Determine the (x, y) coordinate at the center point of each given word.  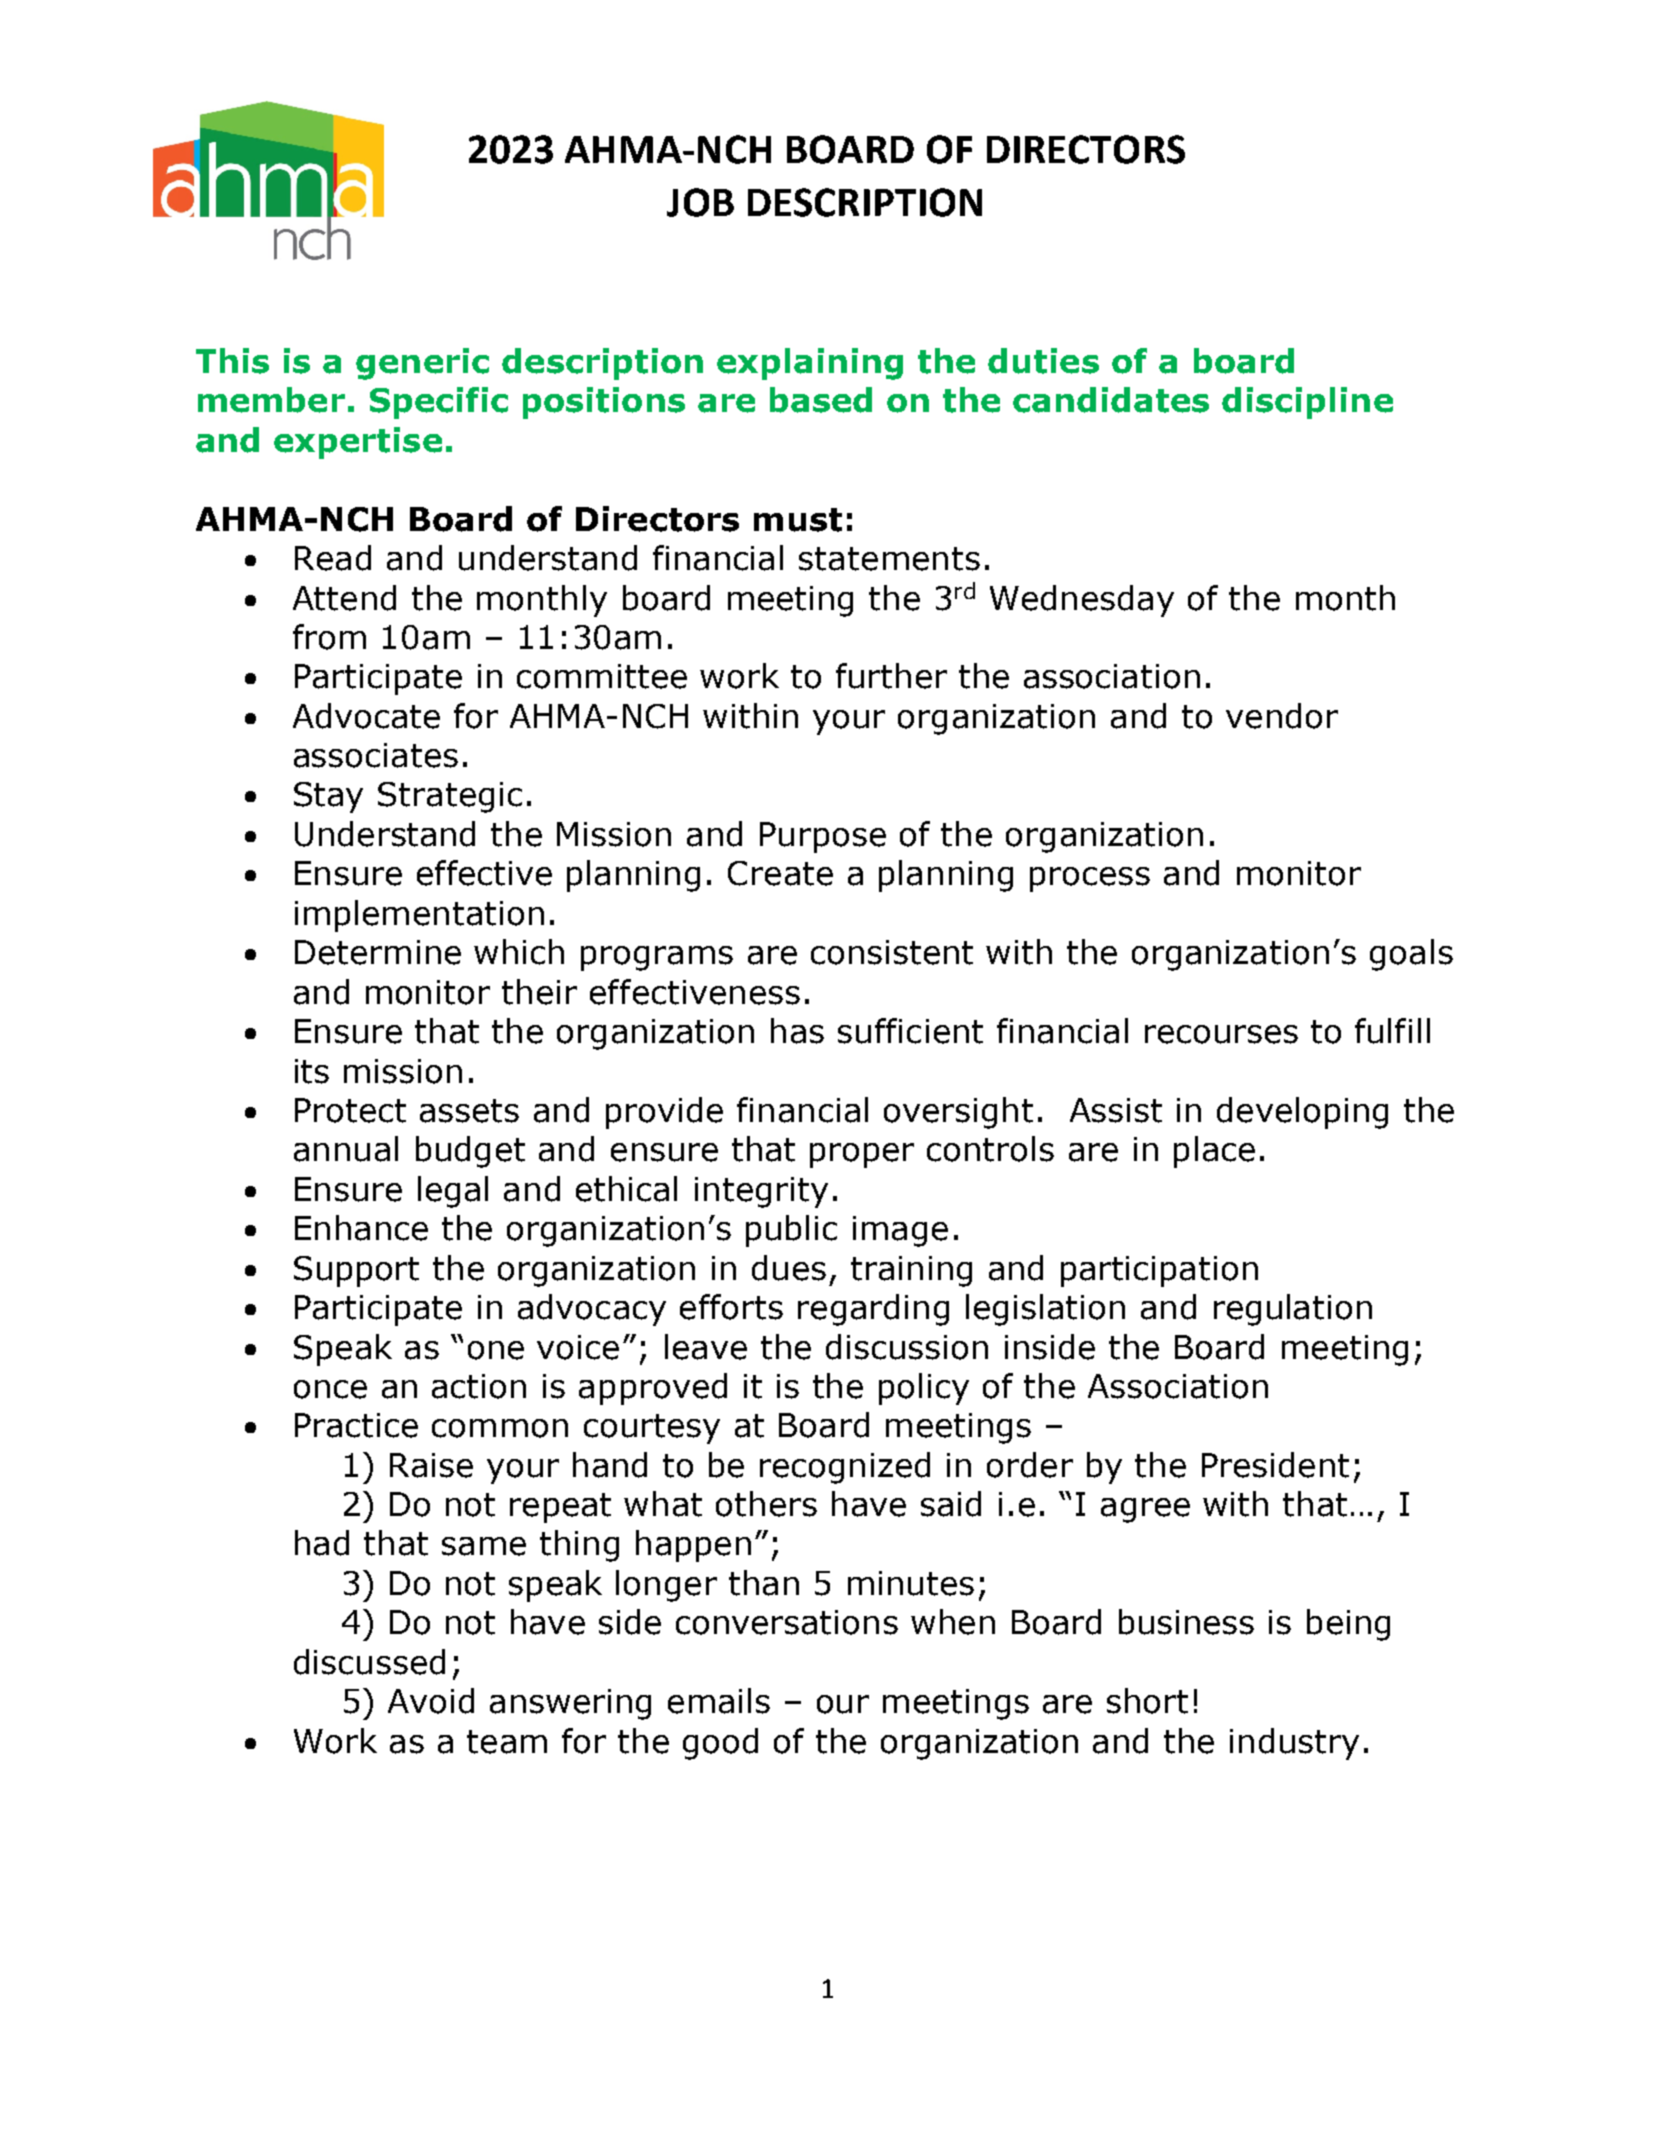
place (1214, 1152)
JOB (700, 202)
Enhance (361, 1228)
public (791, 1231)
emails (719, 1701)
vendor (1282, 716)
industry (1294, 1744)
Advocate (366, 716)
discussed (369, 1662)
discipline (1307, 403)
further (891, 676)
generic (422, 364)
